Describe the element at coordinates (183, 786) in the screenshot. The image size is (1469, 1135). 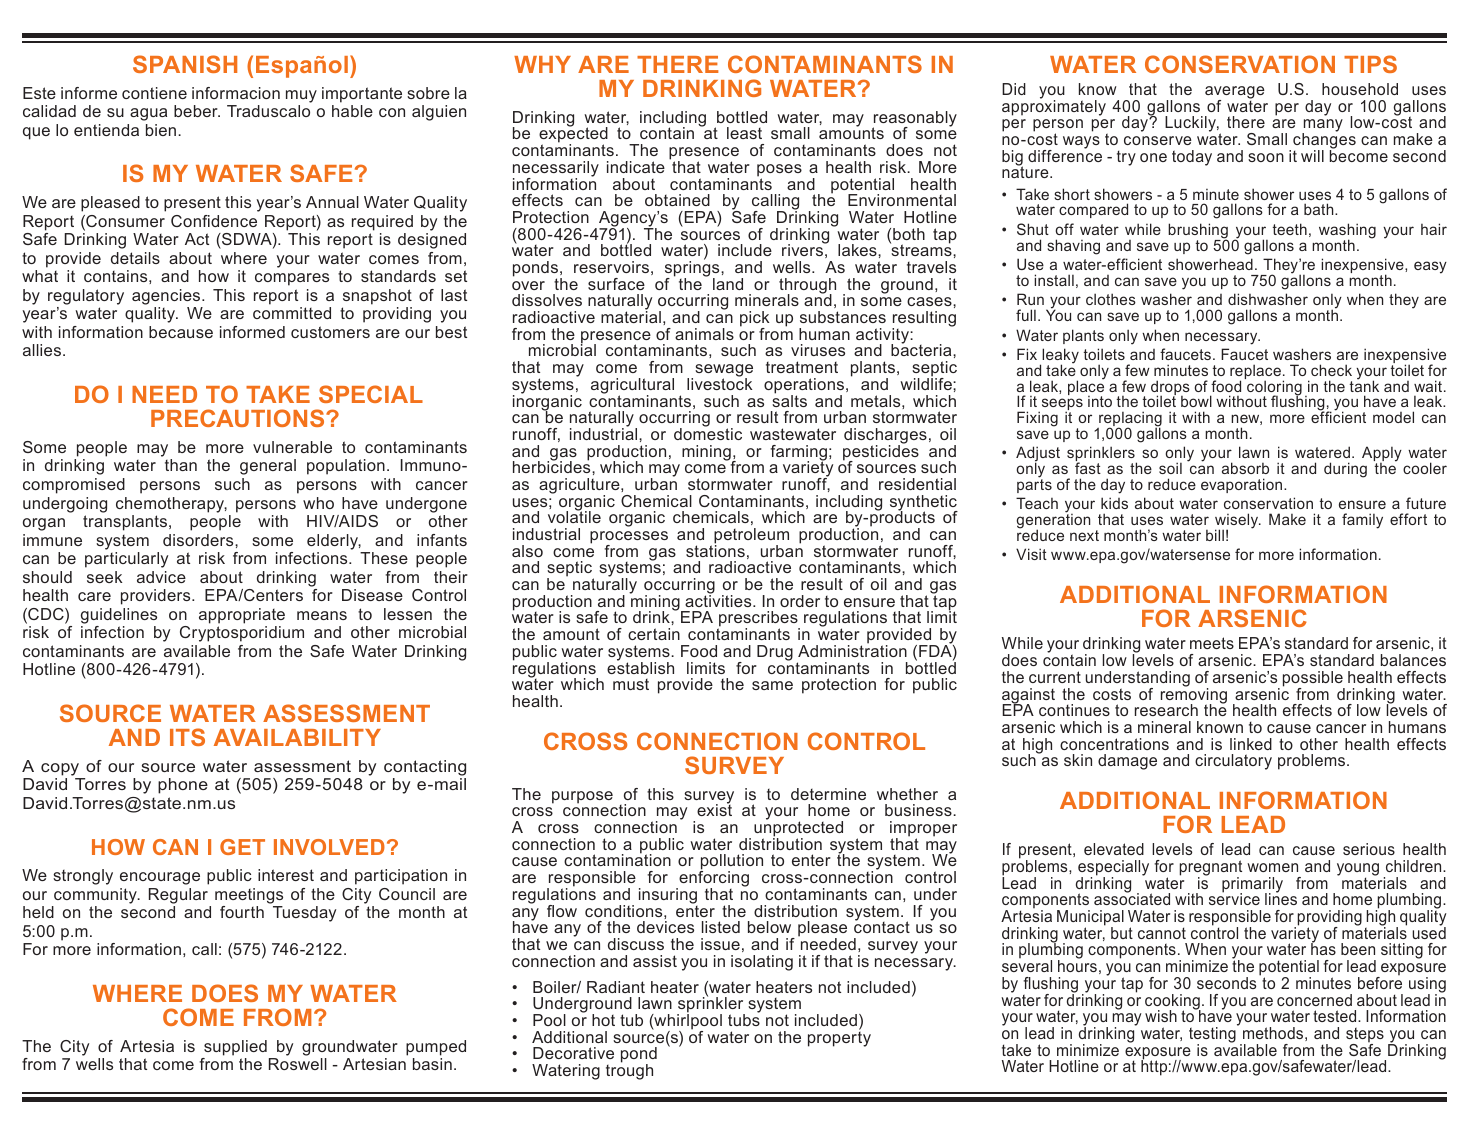
I see `phone` at that location.
